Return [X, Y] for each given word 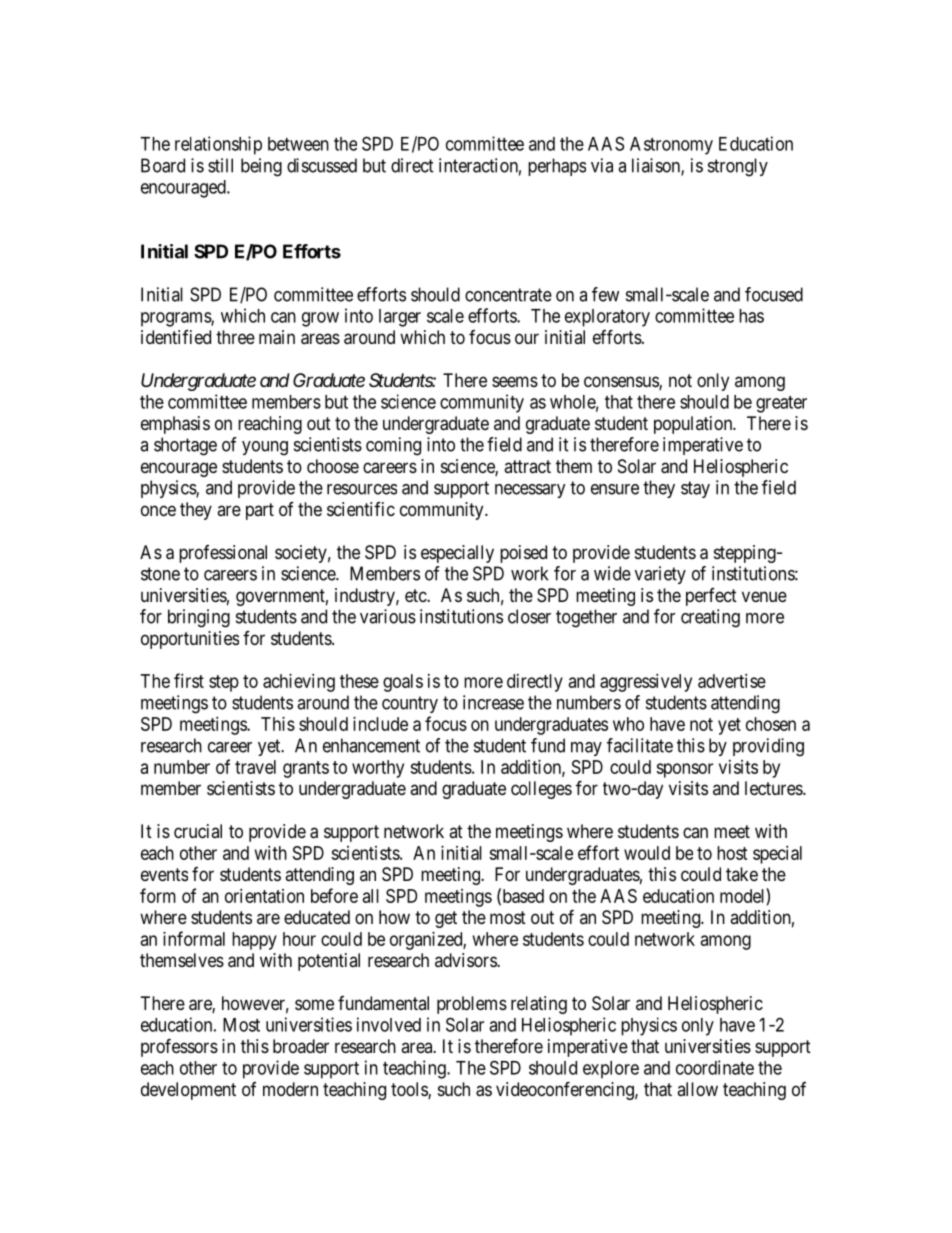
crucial [198, 831]
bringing [199, 618]
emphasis [175, 425]
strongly [738, 167]
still [220, 165]
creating [710, 618]
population [694, 425]
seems [515, 381]
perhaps [557, 167]
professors [179, 1047]
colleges [541, 790]
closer [529, 616]
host [732, 853]
